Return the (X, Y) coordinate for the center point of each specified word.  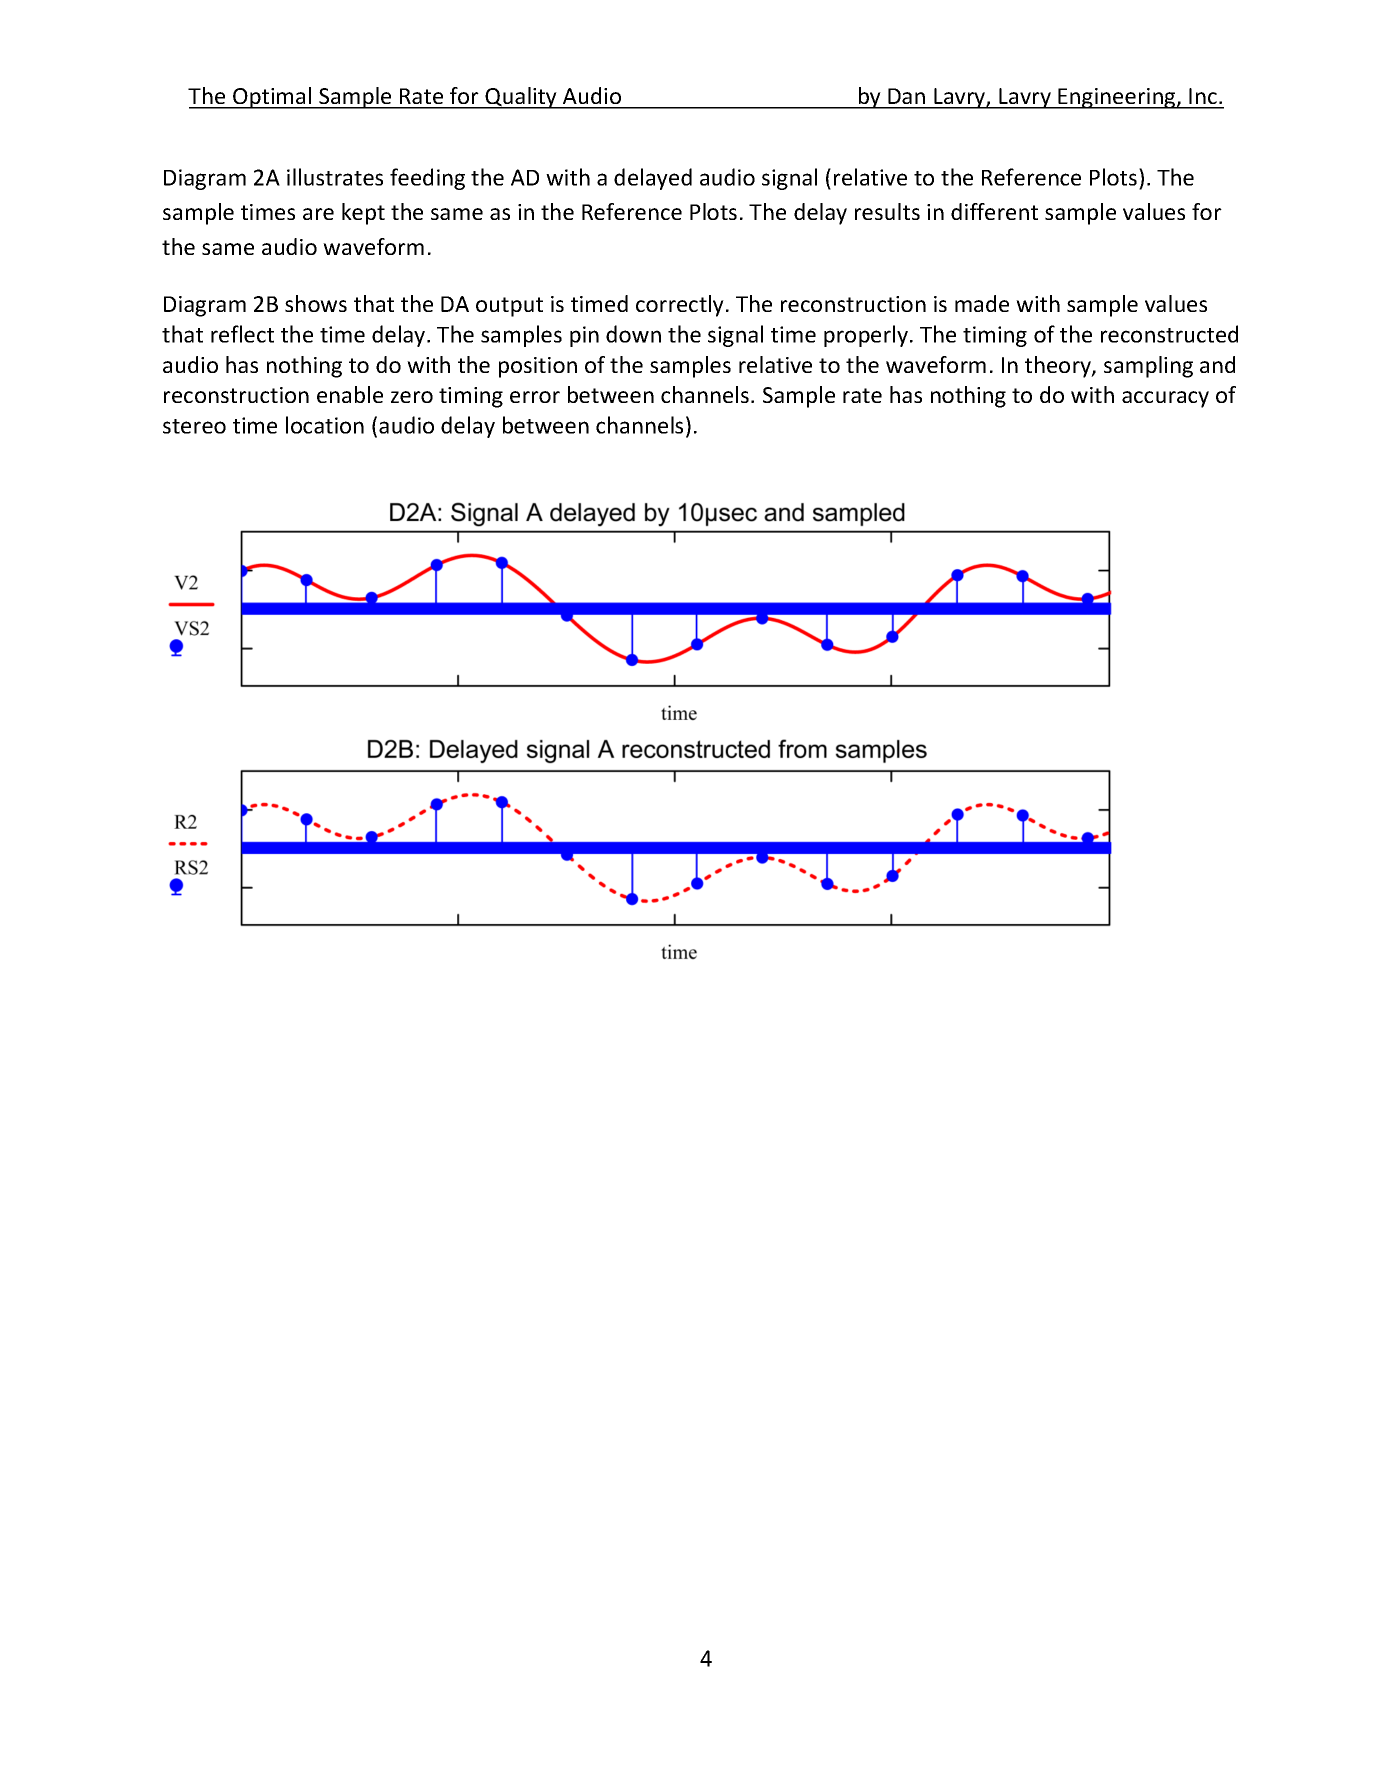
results (887, 211)
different (994, 211)
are (318, 214)
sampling (1148, 367)
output (509, 307)
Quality (521, 98)
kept (363, 214)
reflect (242, 334)
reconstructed (1169, 334)
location (325, 425)
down (633, 334)
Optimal (272, 98)
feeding (427, 179)
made (982, 303)
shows (316, 303)
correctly (680, 306)
